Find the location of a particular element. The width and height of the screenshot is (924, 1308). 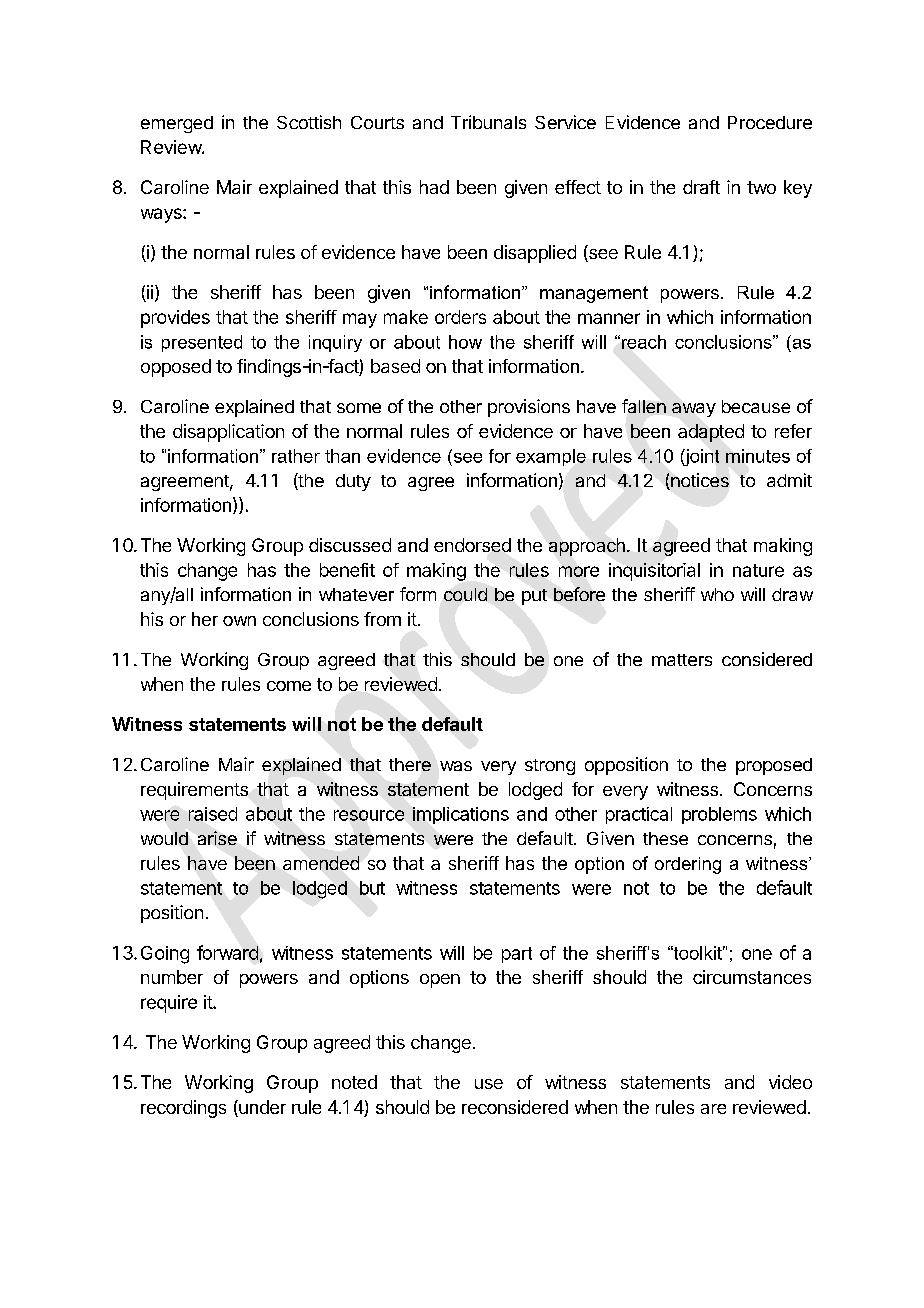

draft is located at coordinates (701, 187).
